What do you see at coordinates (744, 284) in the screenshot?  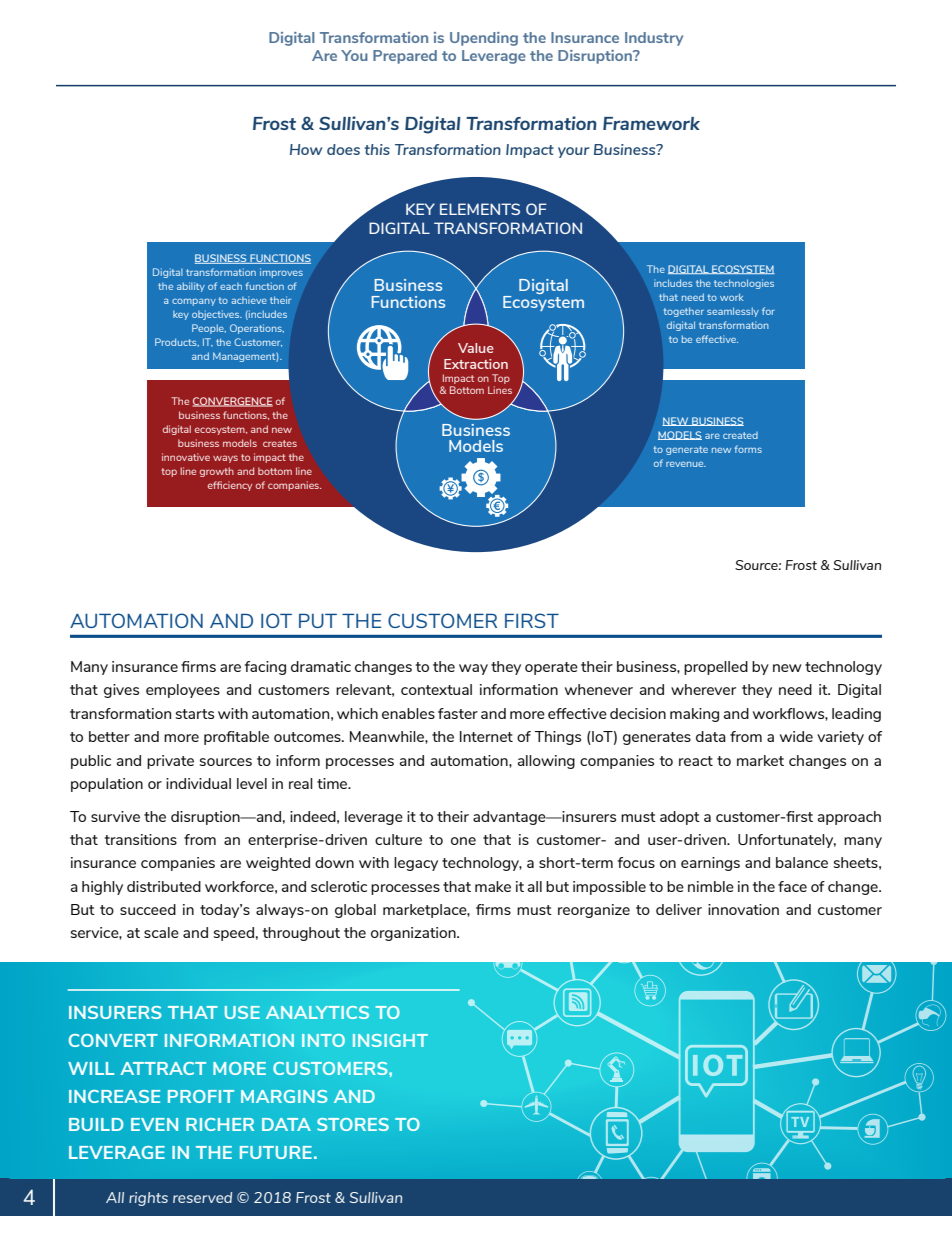 I see `technologies` at bounding box center [744, 284].
